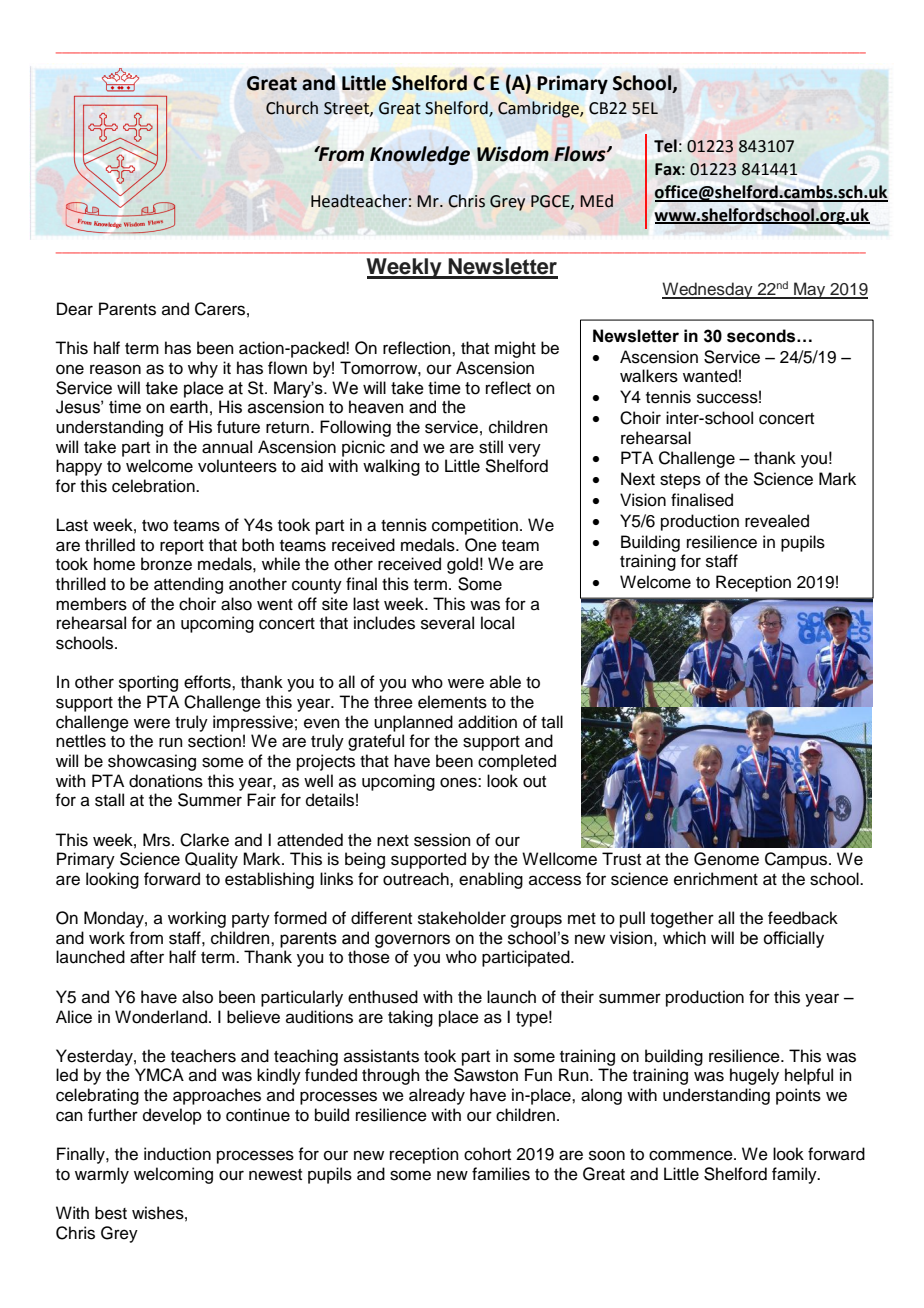 This document has width=924, height=1308. What do you see at coordinates (173, 1175) in the document?
I see `welcoming` at bounding box center [173, 1175].
